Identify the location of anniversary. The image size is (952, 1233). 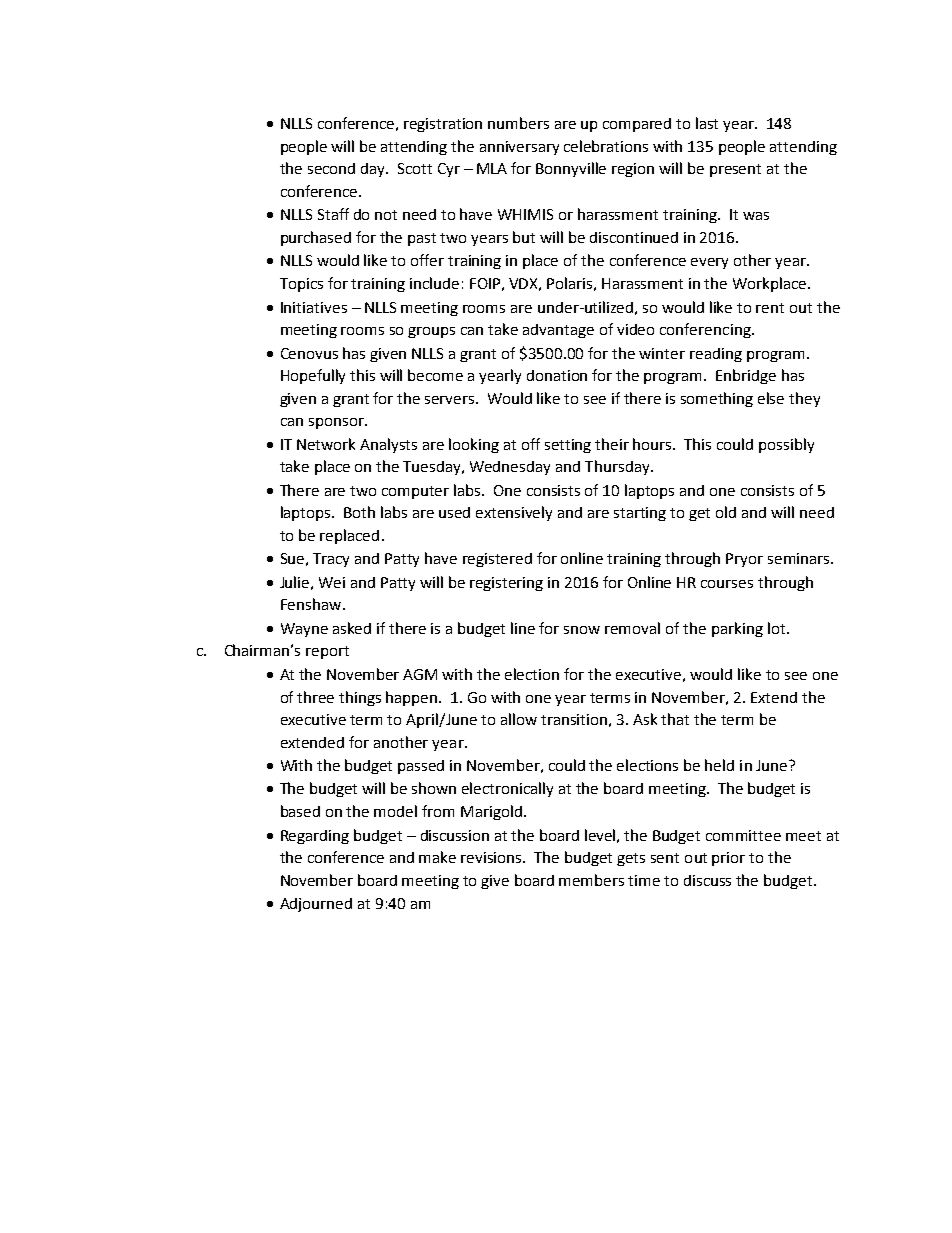
(519, 148).
